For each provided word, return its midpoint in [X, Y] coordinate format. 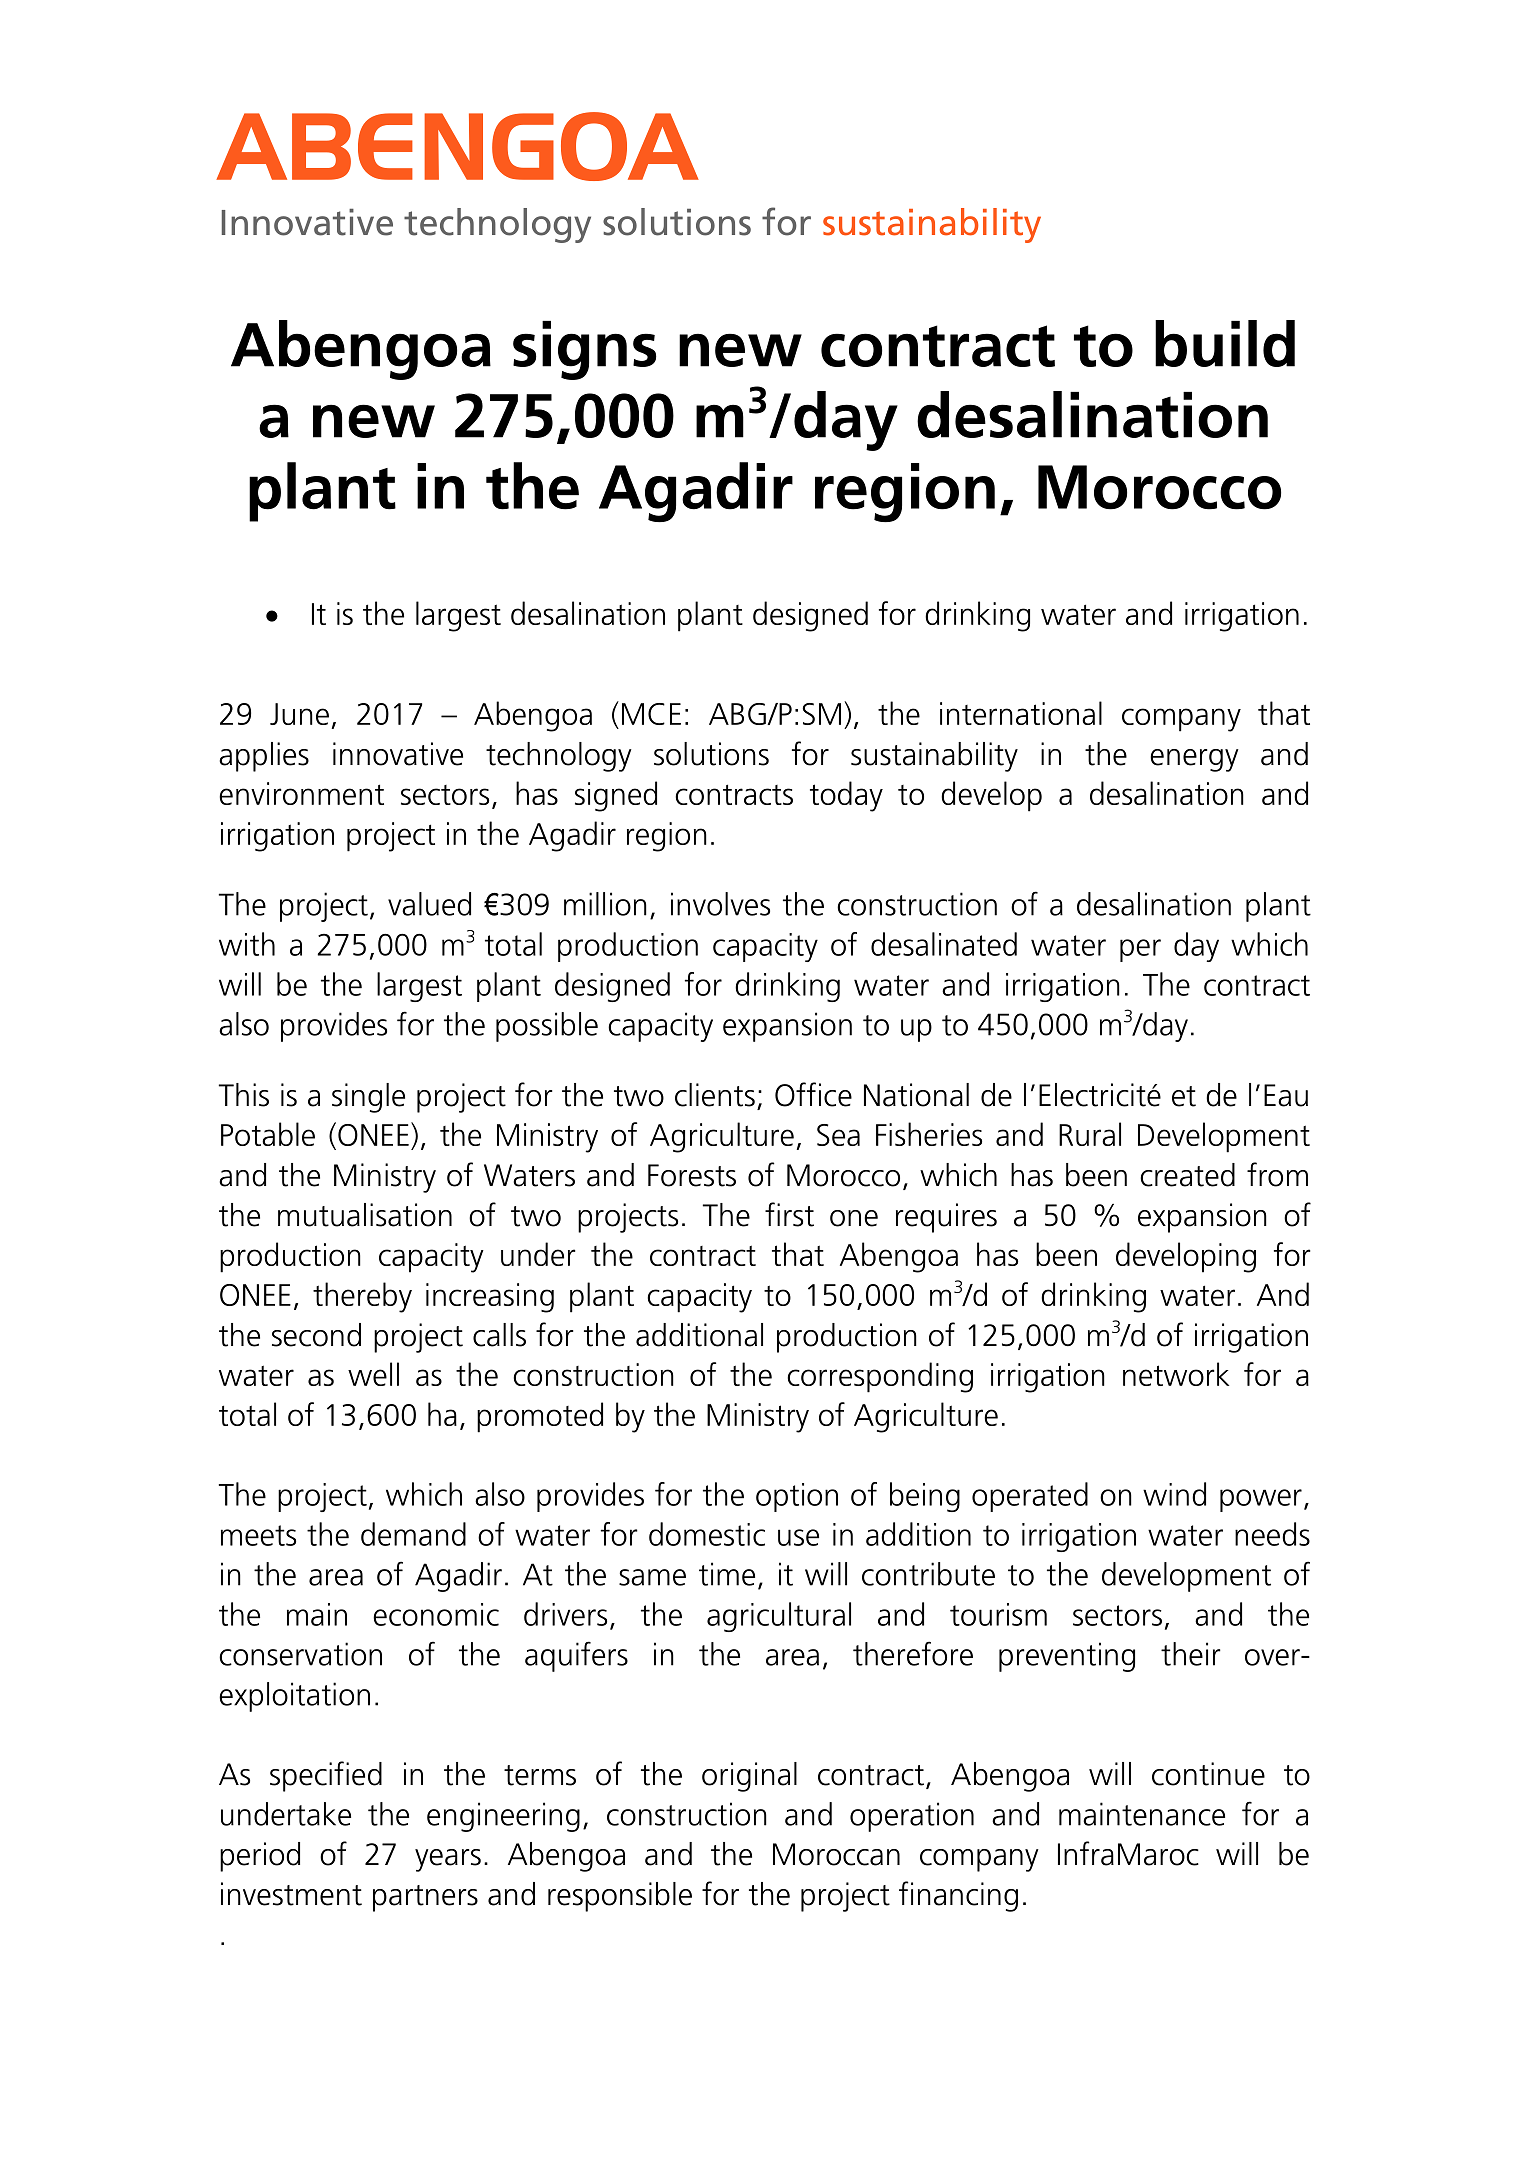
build [1225, 343]
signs [585, 350]
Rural [1090, 1134]
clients [715, 1095]
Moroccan [836, 1854]
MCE [651, 714]
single [368, 1098]
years [448, 1860]
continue [1208, 1774]
